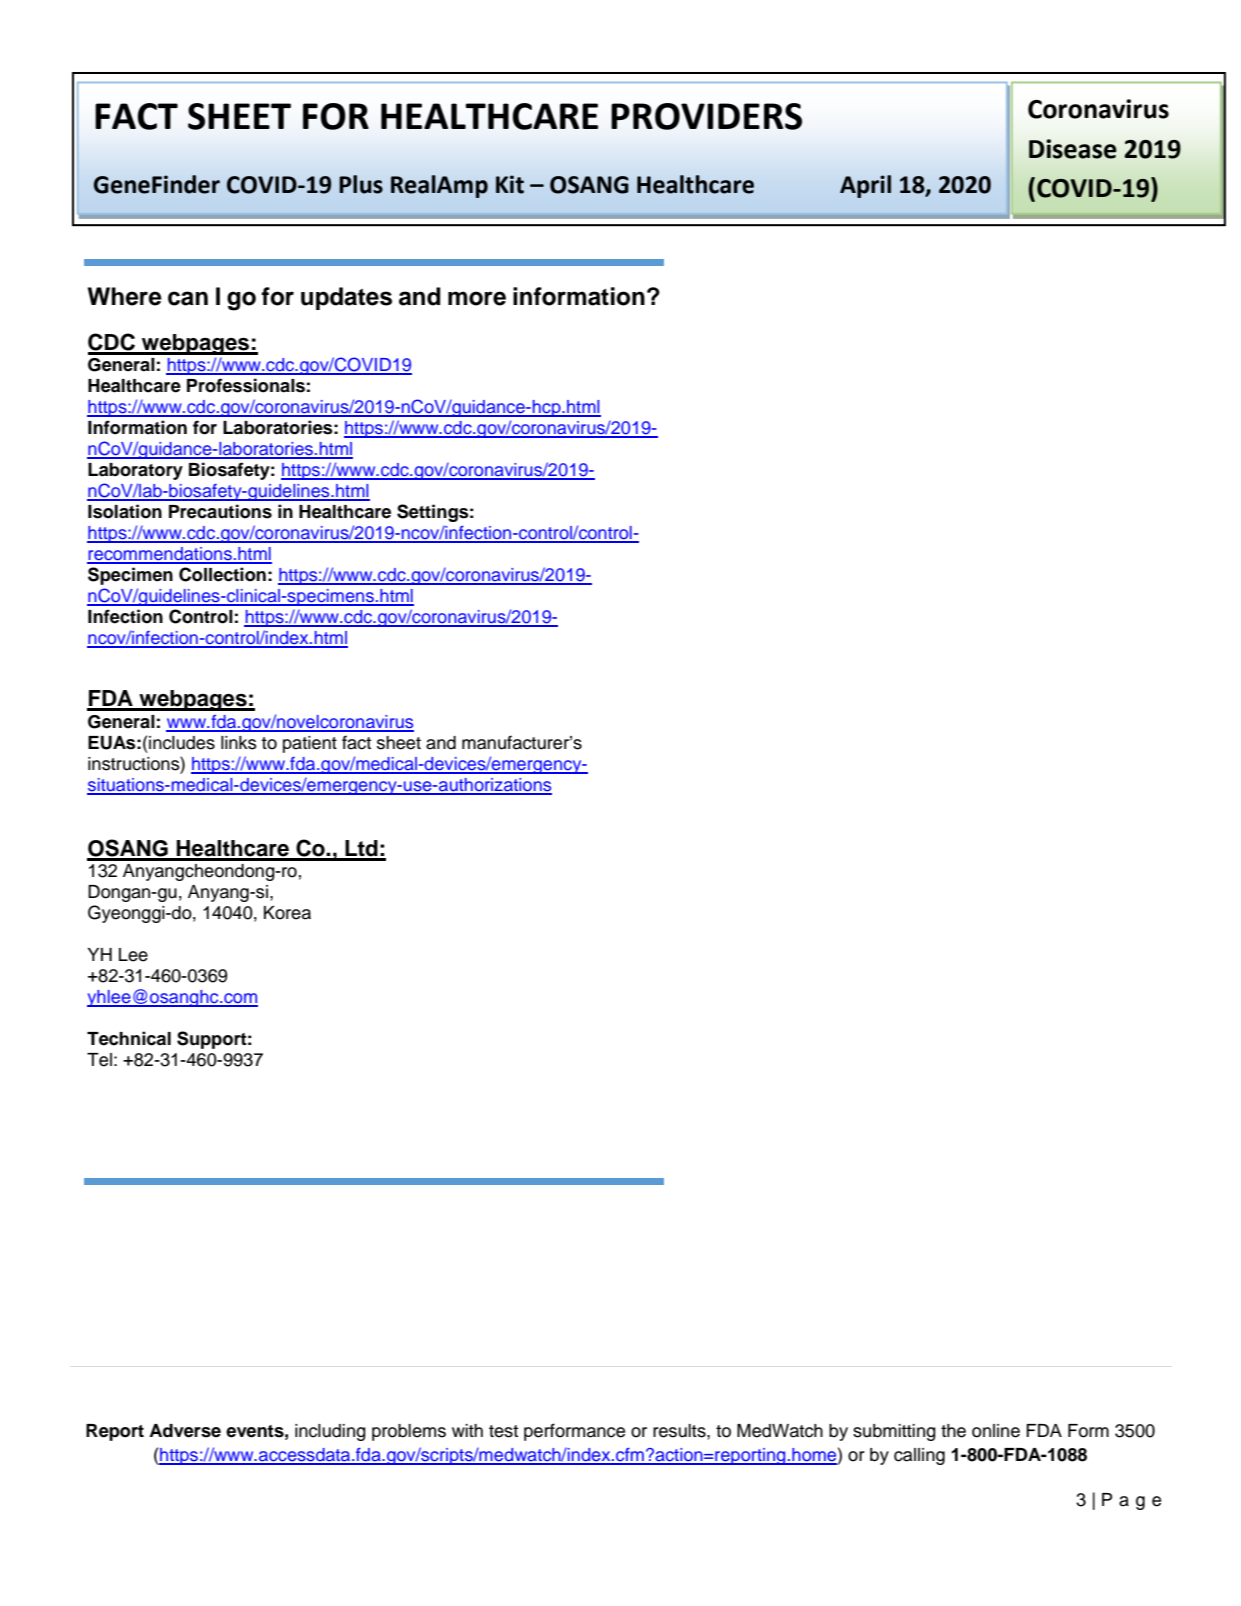  Describe the element at coordinates (865, 186) in the image. I see `April` at that location.
